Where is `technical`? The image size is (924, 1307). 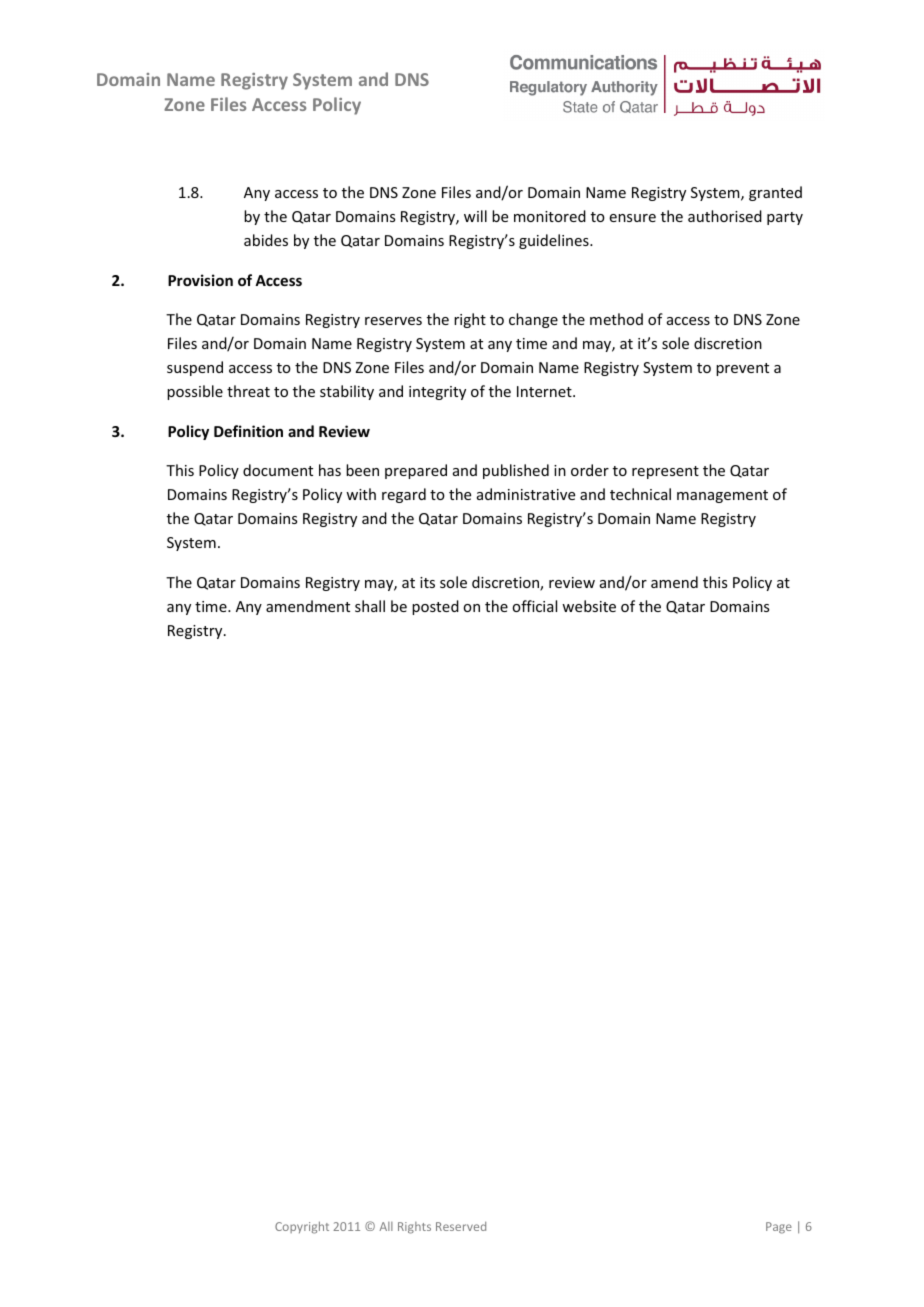 technical is located at coordinates (640, 494).
